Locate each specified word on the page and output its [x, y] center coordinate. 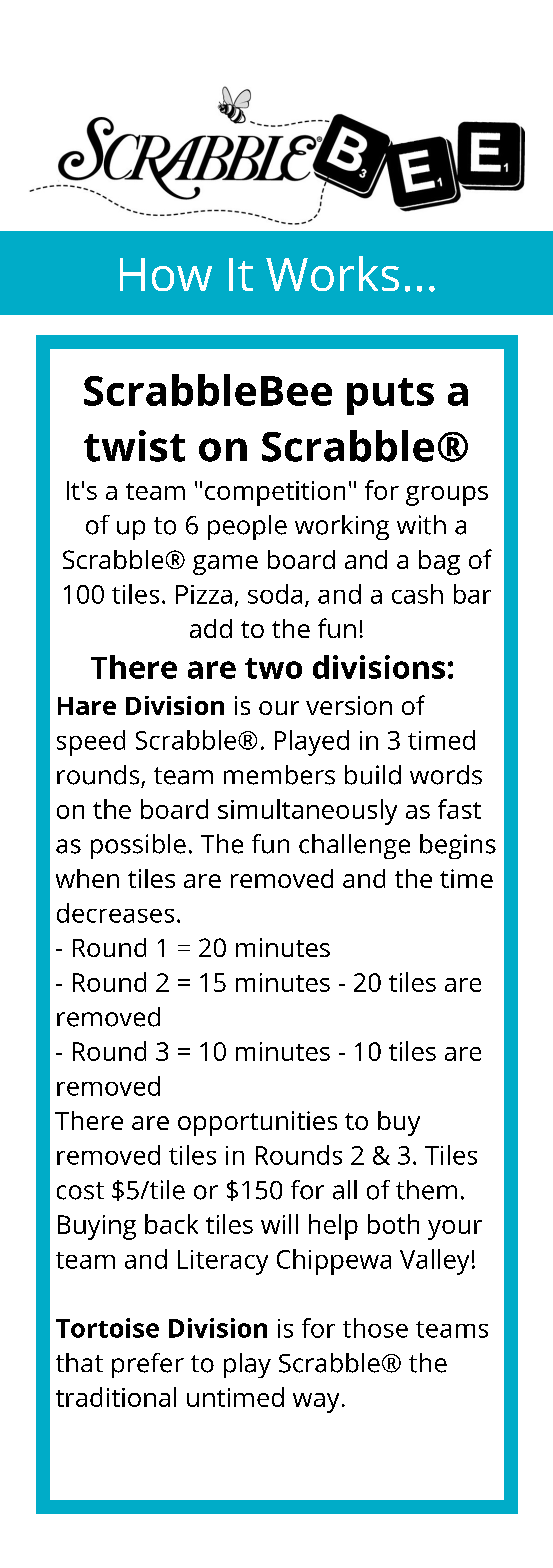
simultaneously [307, 812]
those [375, 1328]
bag [439, 562]
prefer [148, 1365]
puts [390, 396]
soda [275, 594]
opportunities [257, 1123]
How [166, 274]
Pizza [204, 594]
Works [332, 273]
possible [138, 846]
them [426, 1190]
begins [458, 846]
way [316, 1403]
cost [80, 1191]
